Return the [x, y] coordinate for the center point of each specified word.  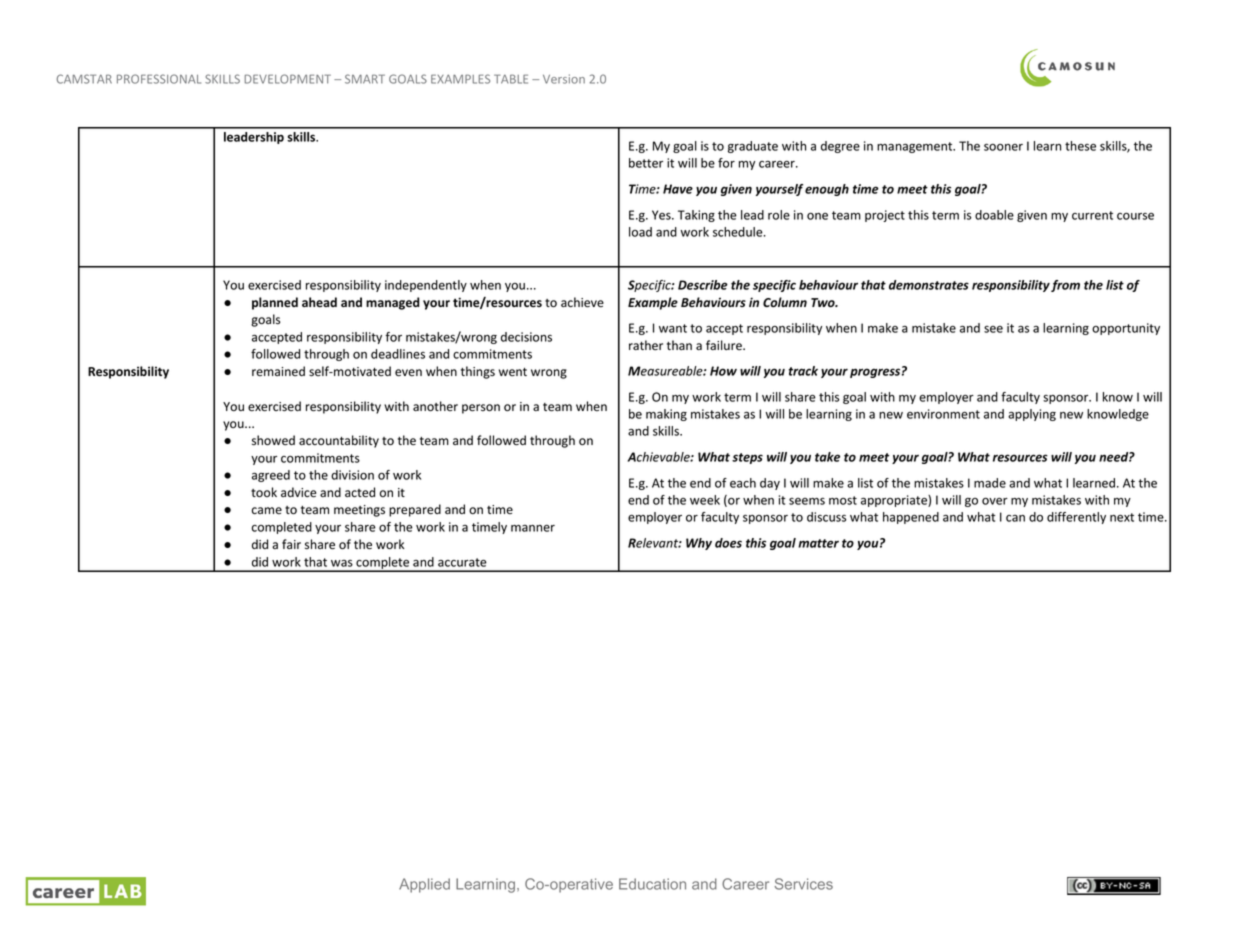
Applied [424, 885]
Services [804, 884]
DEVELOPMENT [288, 79]
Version [564, 79]
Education [652, 884]
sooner [1003, 147]
